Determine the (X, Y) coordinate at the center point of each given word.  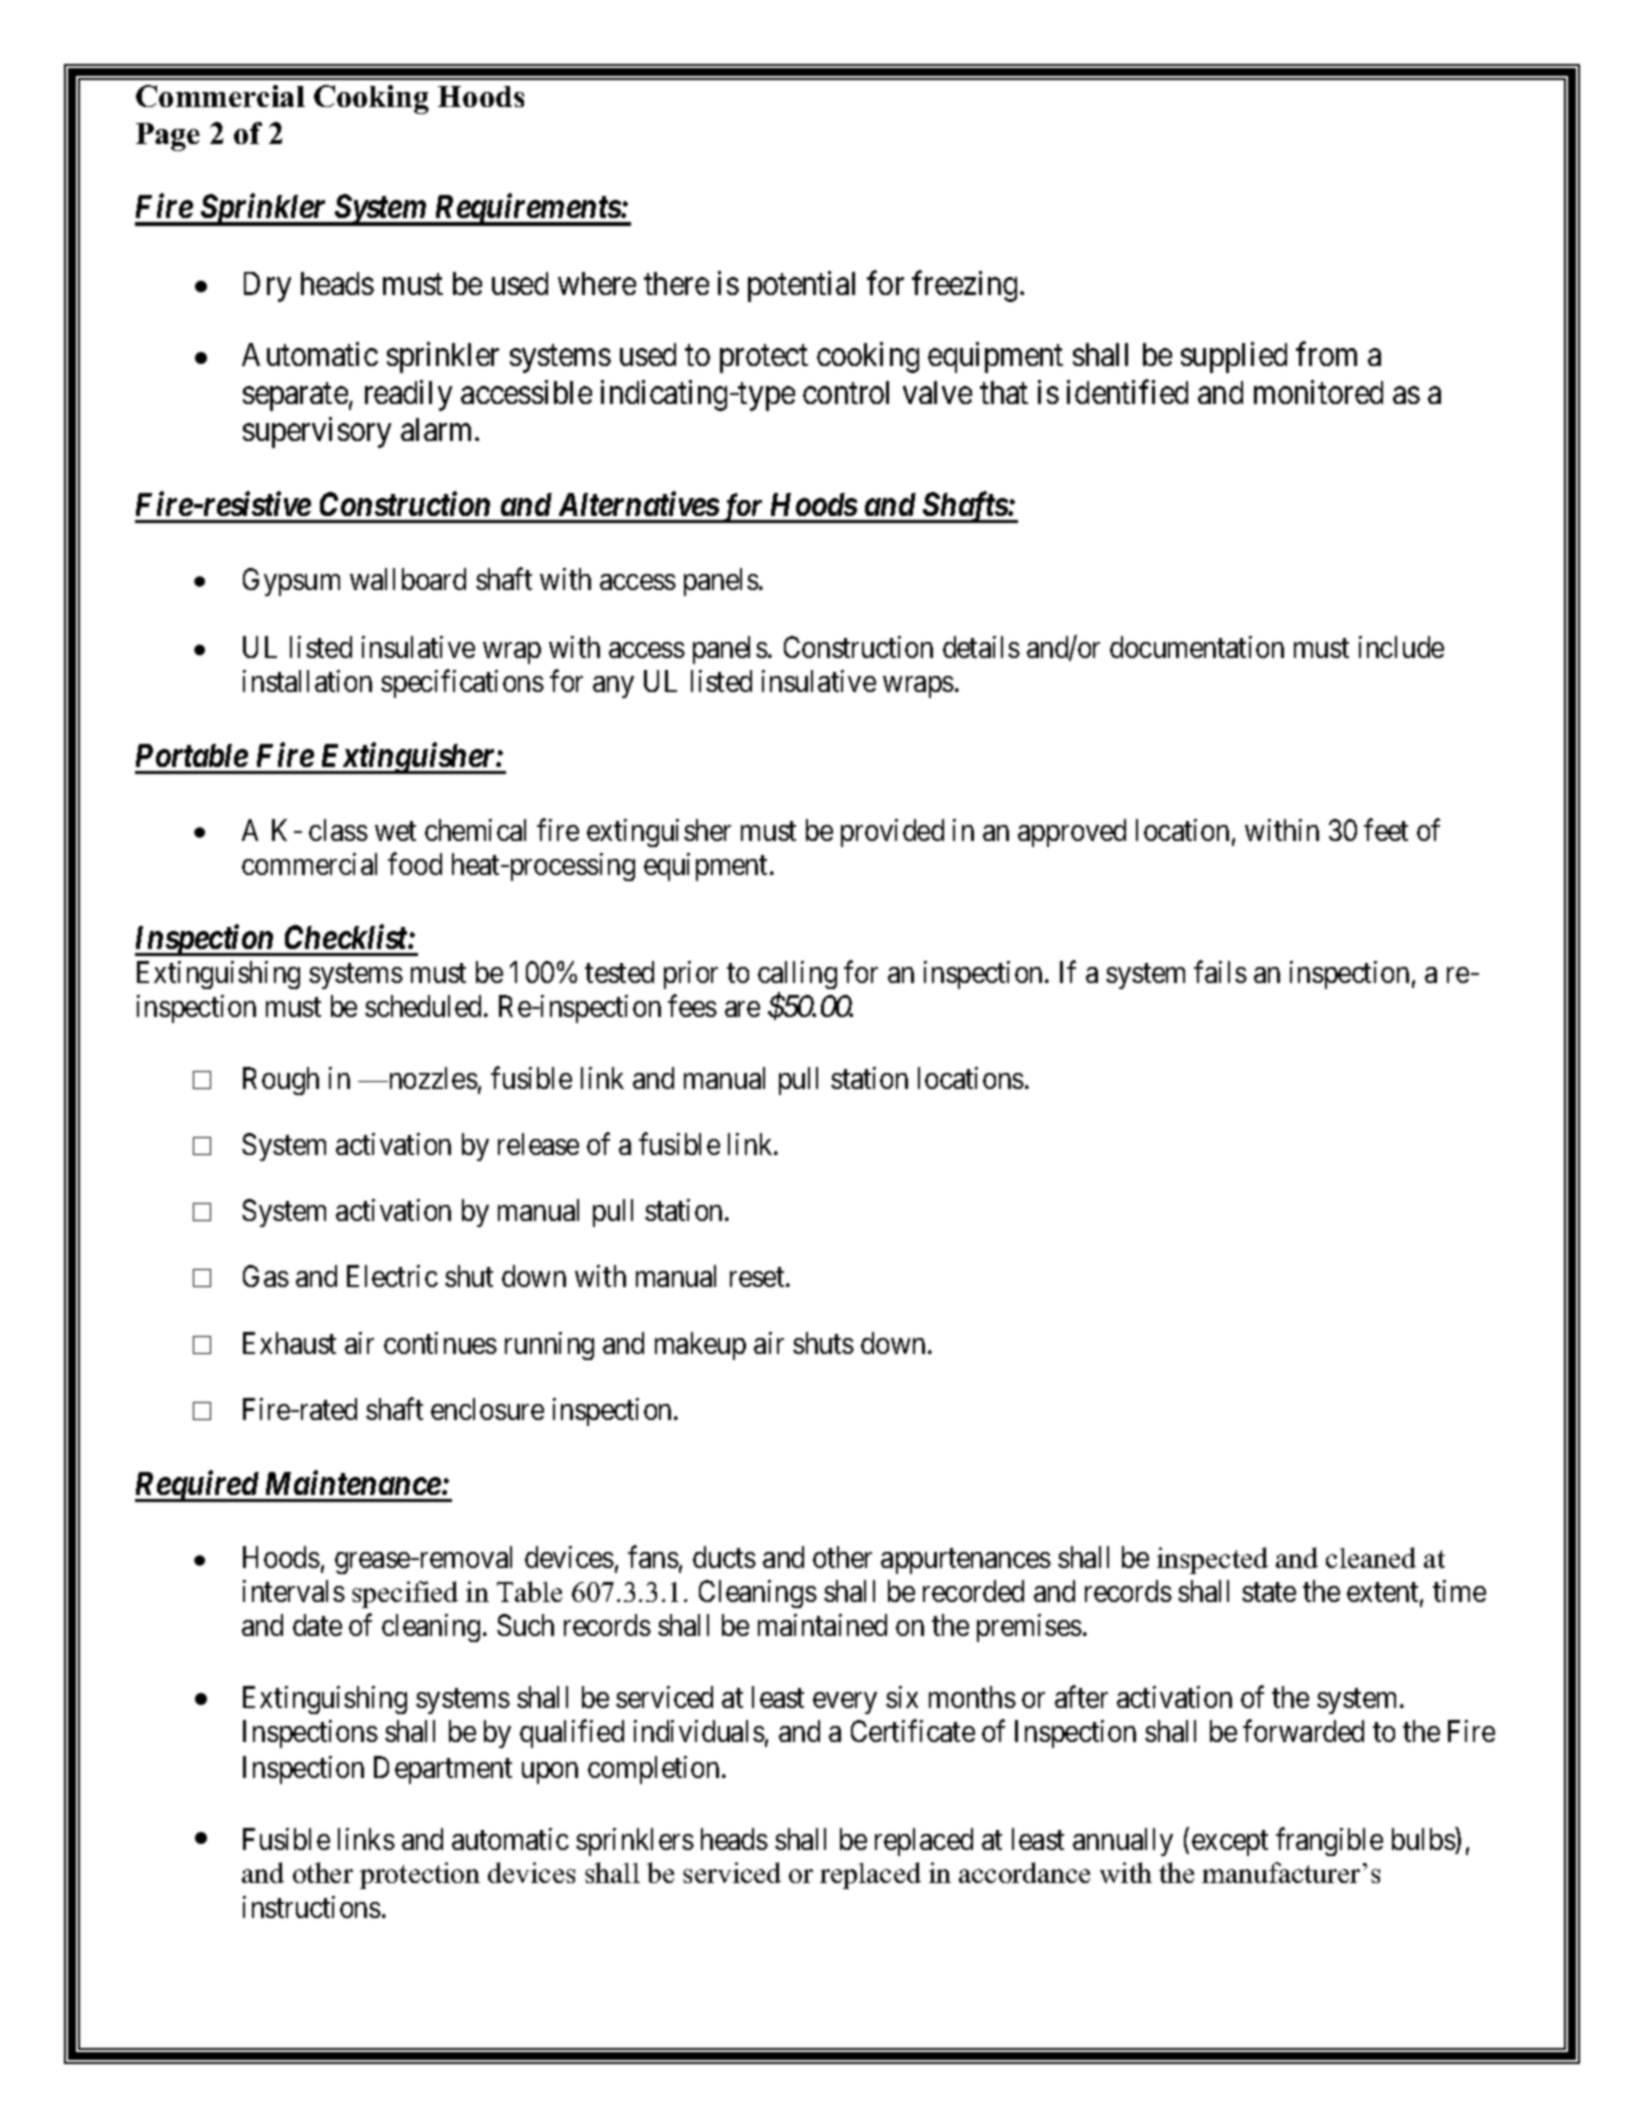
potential (801, 286)
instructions (312, 1907)
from (1326, 354)
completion (655, 1770)
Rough (281, 1081)
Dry (267, 287)
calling (797, 977)
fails (1220, 972)
